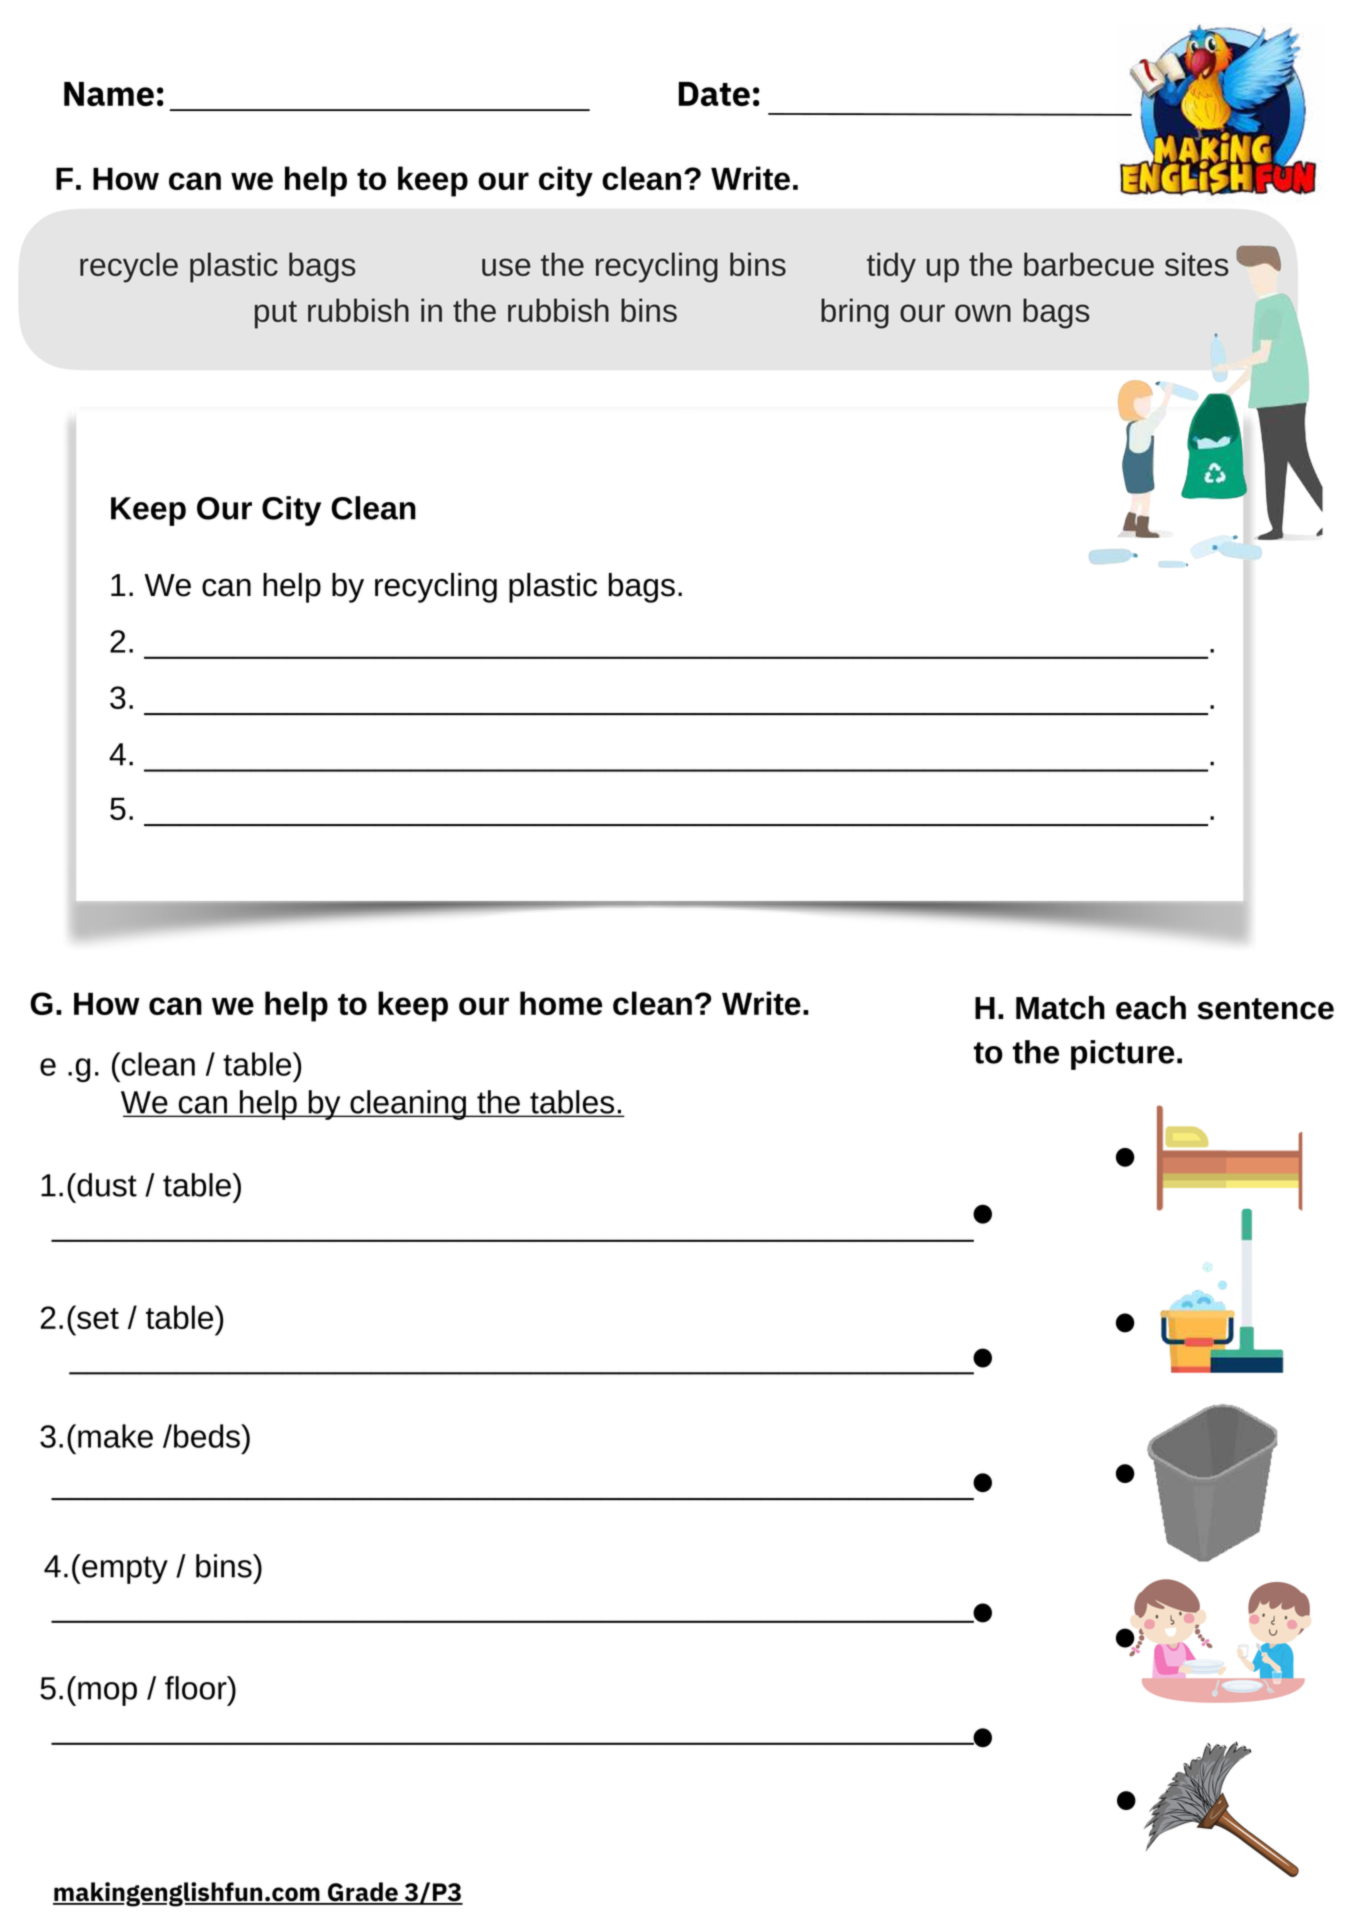  What do you see at coordinates (1060, 1008) in the page?
I see `Match` at bounding box center [1060, 1008].
